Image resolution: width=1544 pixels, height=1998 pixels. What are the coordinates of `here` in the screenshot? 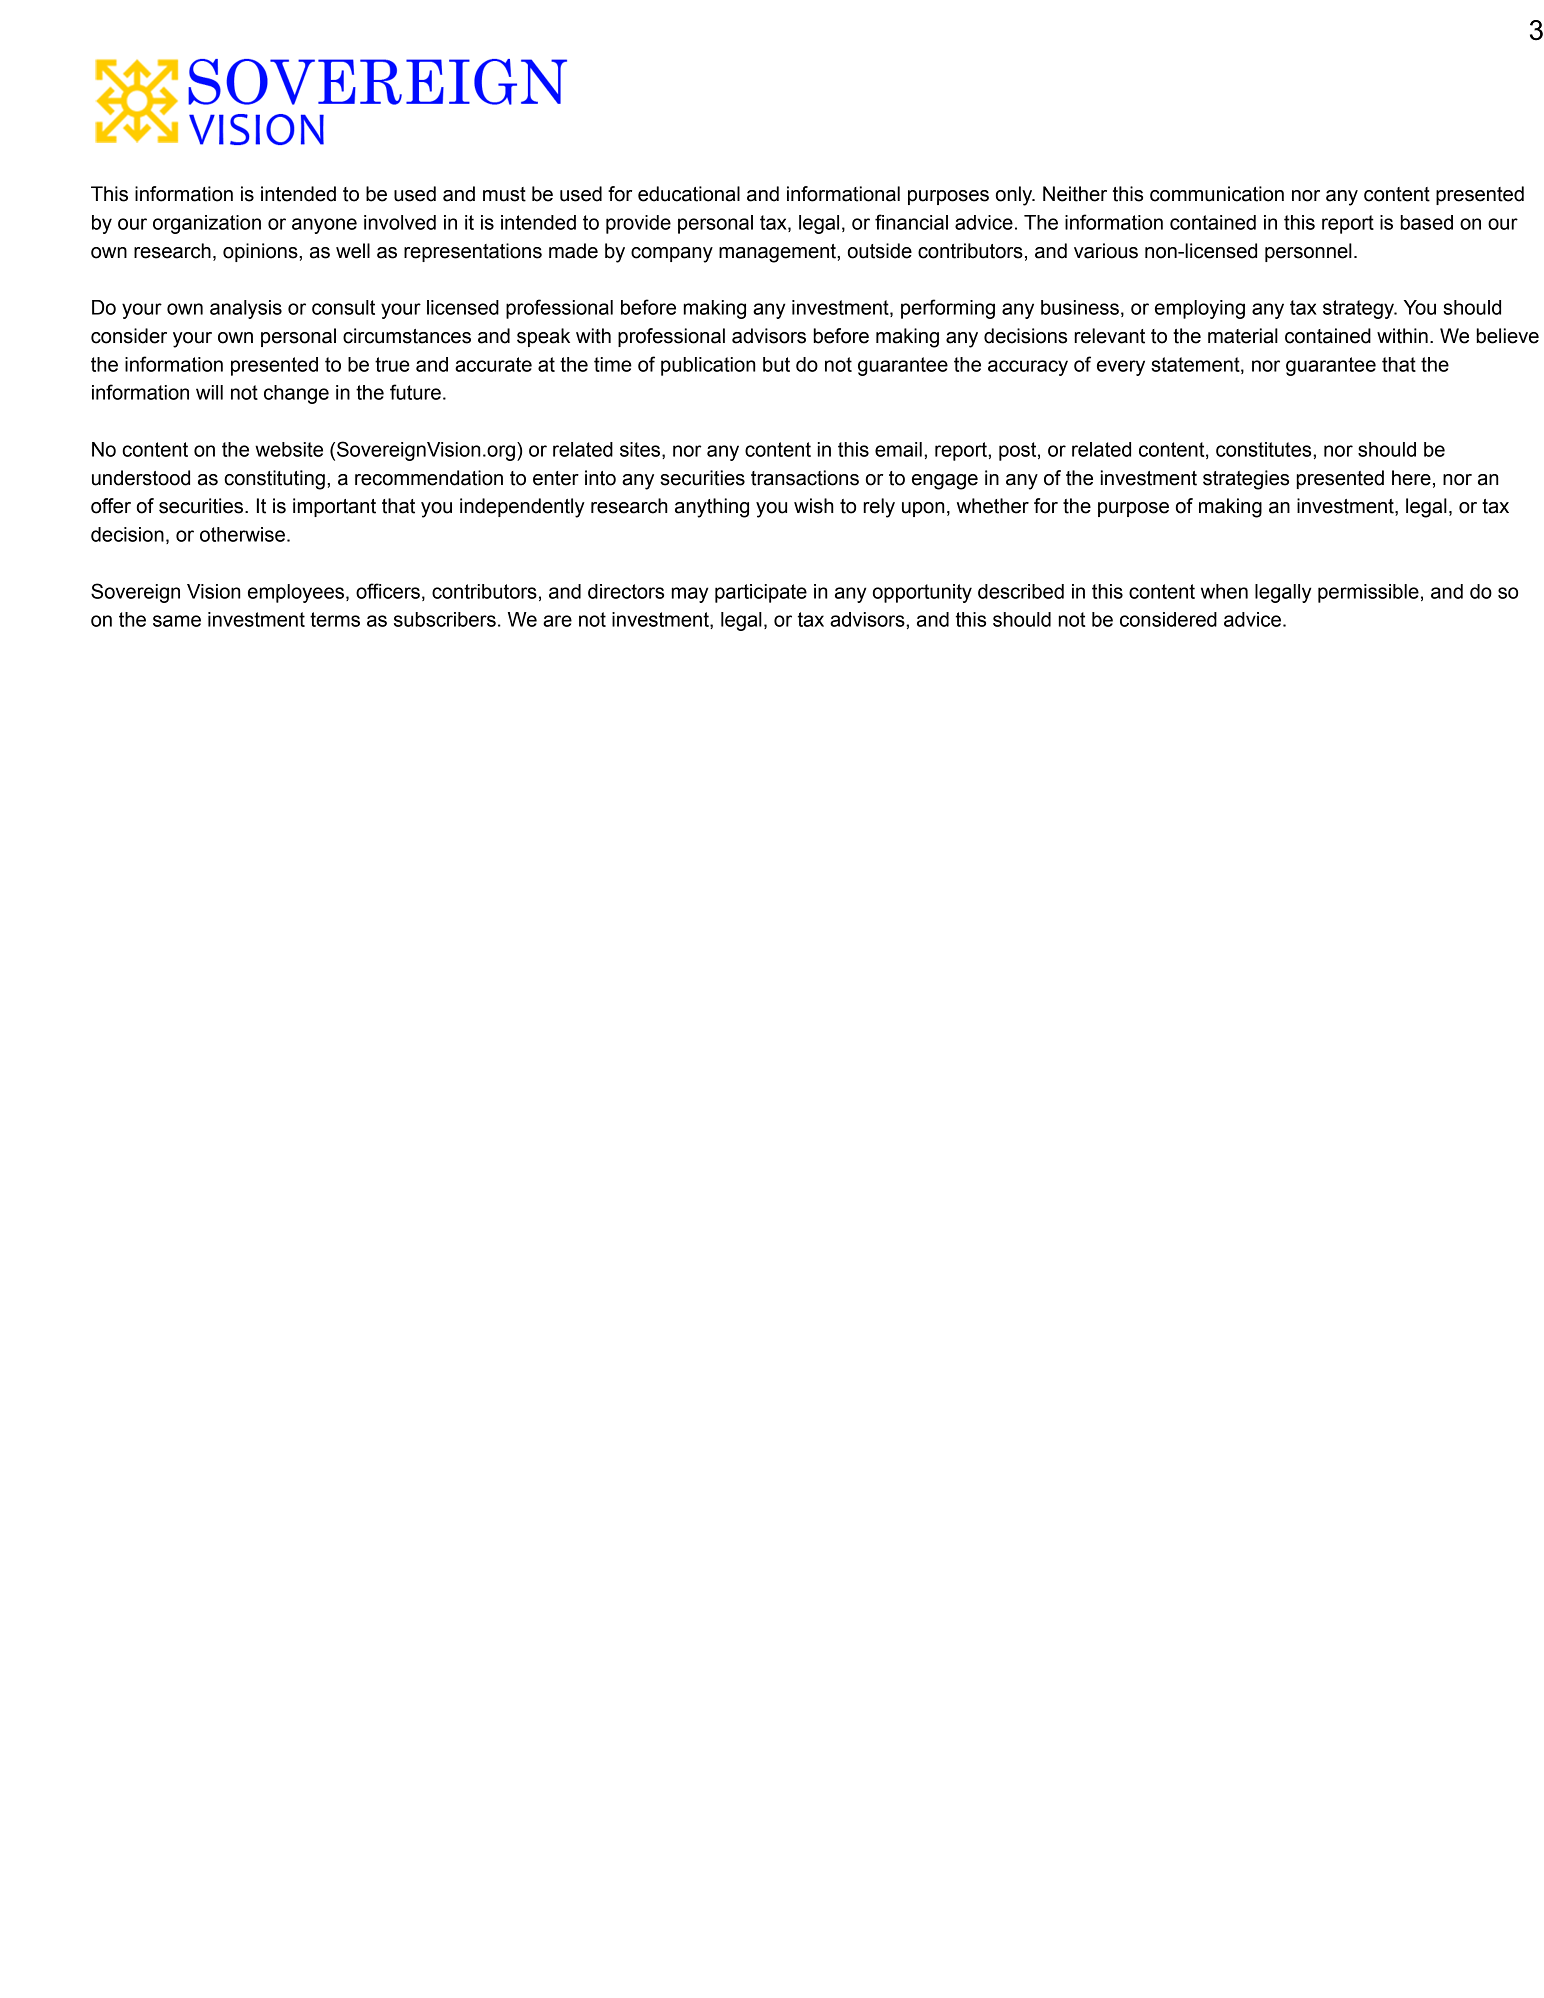 It's located at (1411, 478).
